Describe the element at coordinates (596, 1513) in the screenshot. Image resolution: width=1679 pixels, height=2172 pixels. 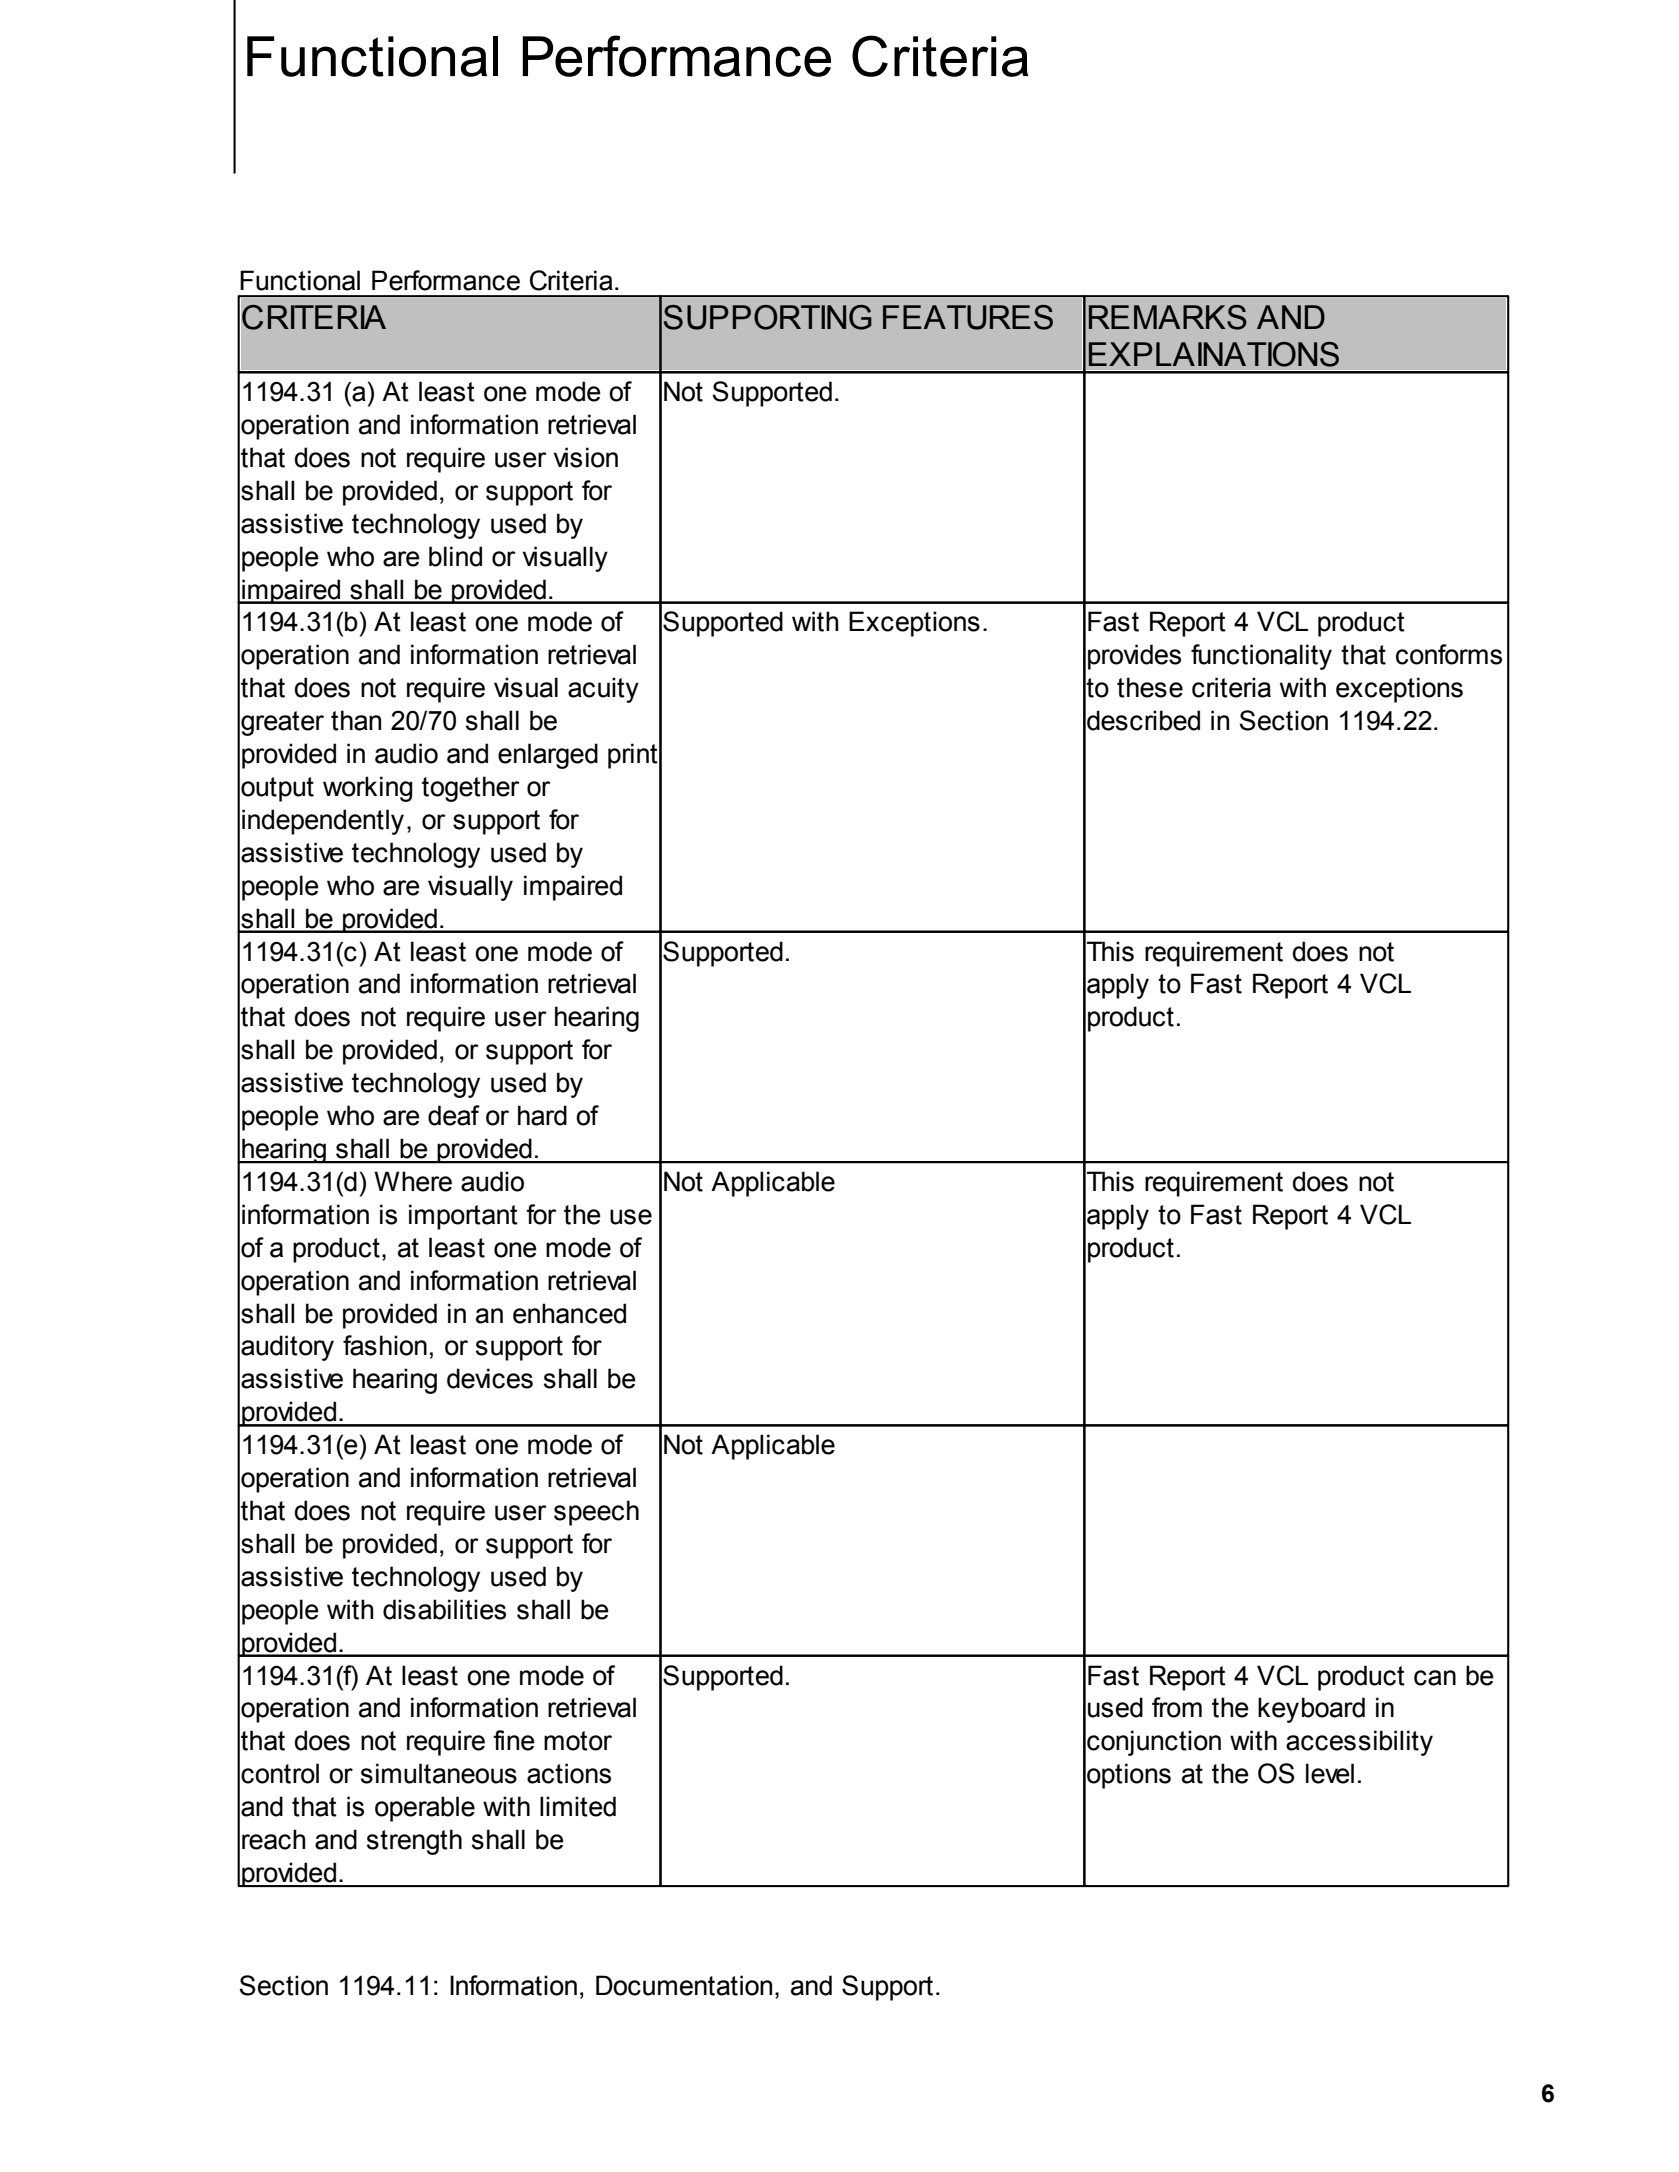
I see `speech` at that location.
